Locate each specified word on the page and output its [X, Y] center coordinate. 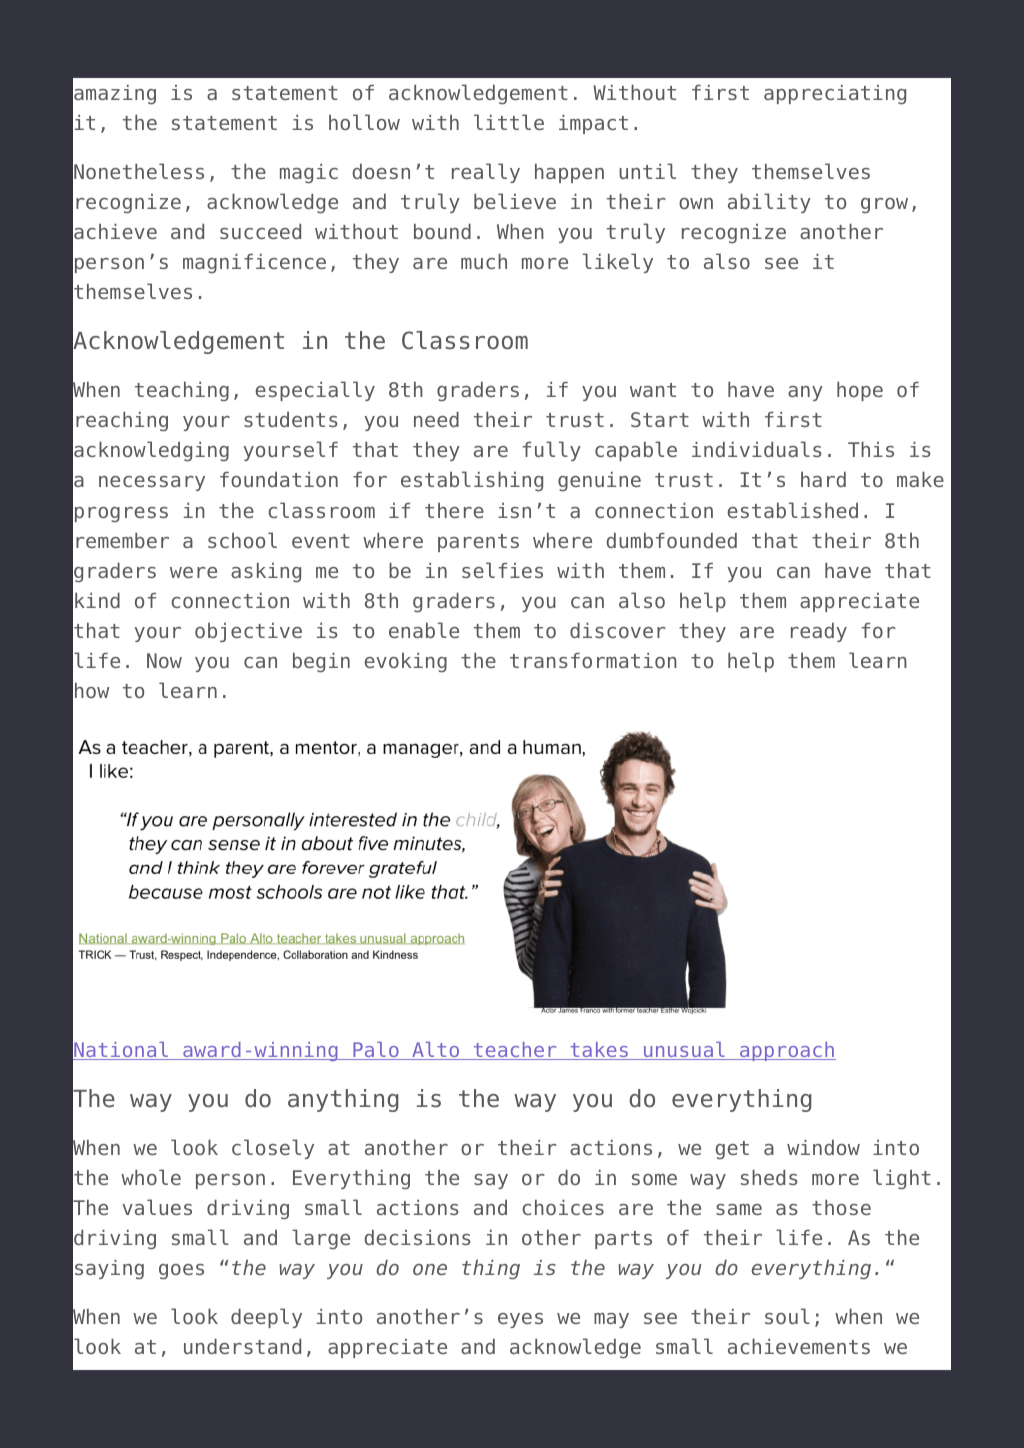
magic [309, 174]
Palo [376, 1051]
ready [819, 632]
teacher [515, 1051]
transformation [593, 660]
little [509, 122]
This [871, 449]
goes [181, 1272]
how [92, 690]
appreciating [835, 95]
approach [787, 1051]
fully [551, 451]
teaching [182, 391]
